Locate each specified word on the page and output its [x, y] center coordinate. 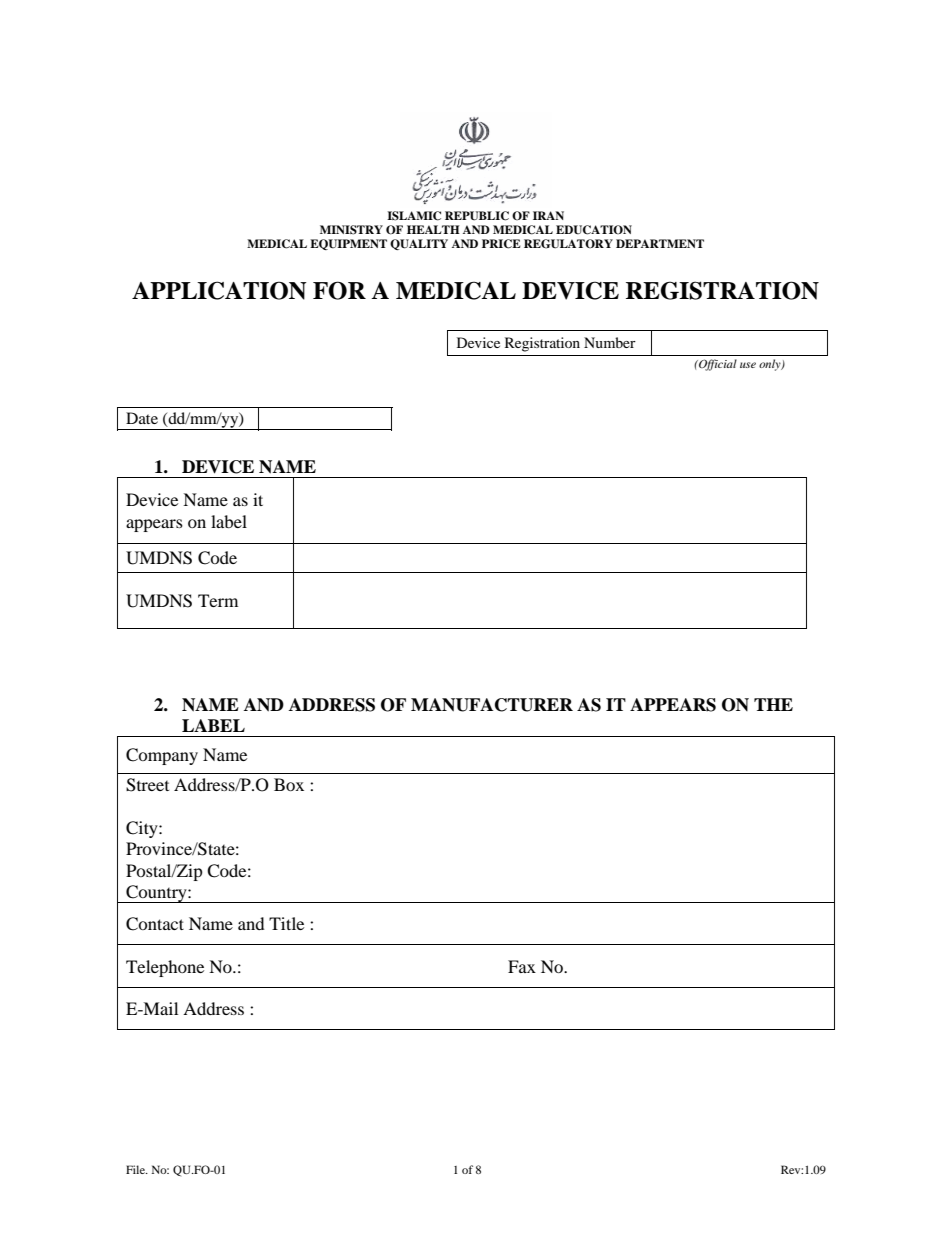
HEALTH [433, 229]
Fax [522, 966]
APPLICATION [219, 290]
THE [773, 704]
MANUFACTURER [492, 705]
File [136, 1169]
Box [289, 784]
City [143, 829]
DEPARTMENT [660, 243]
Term [218, 600]
